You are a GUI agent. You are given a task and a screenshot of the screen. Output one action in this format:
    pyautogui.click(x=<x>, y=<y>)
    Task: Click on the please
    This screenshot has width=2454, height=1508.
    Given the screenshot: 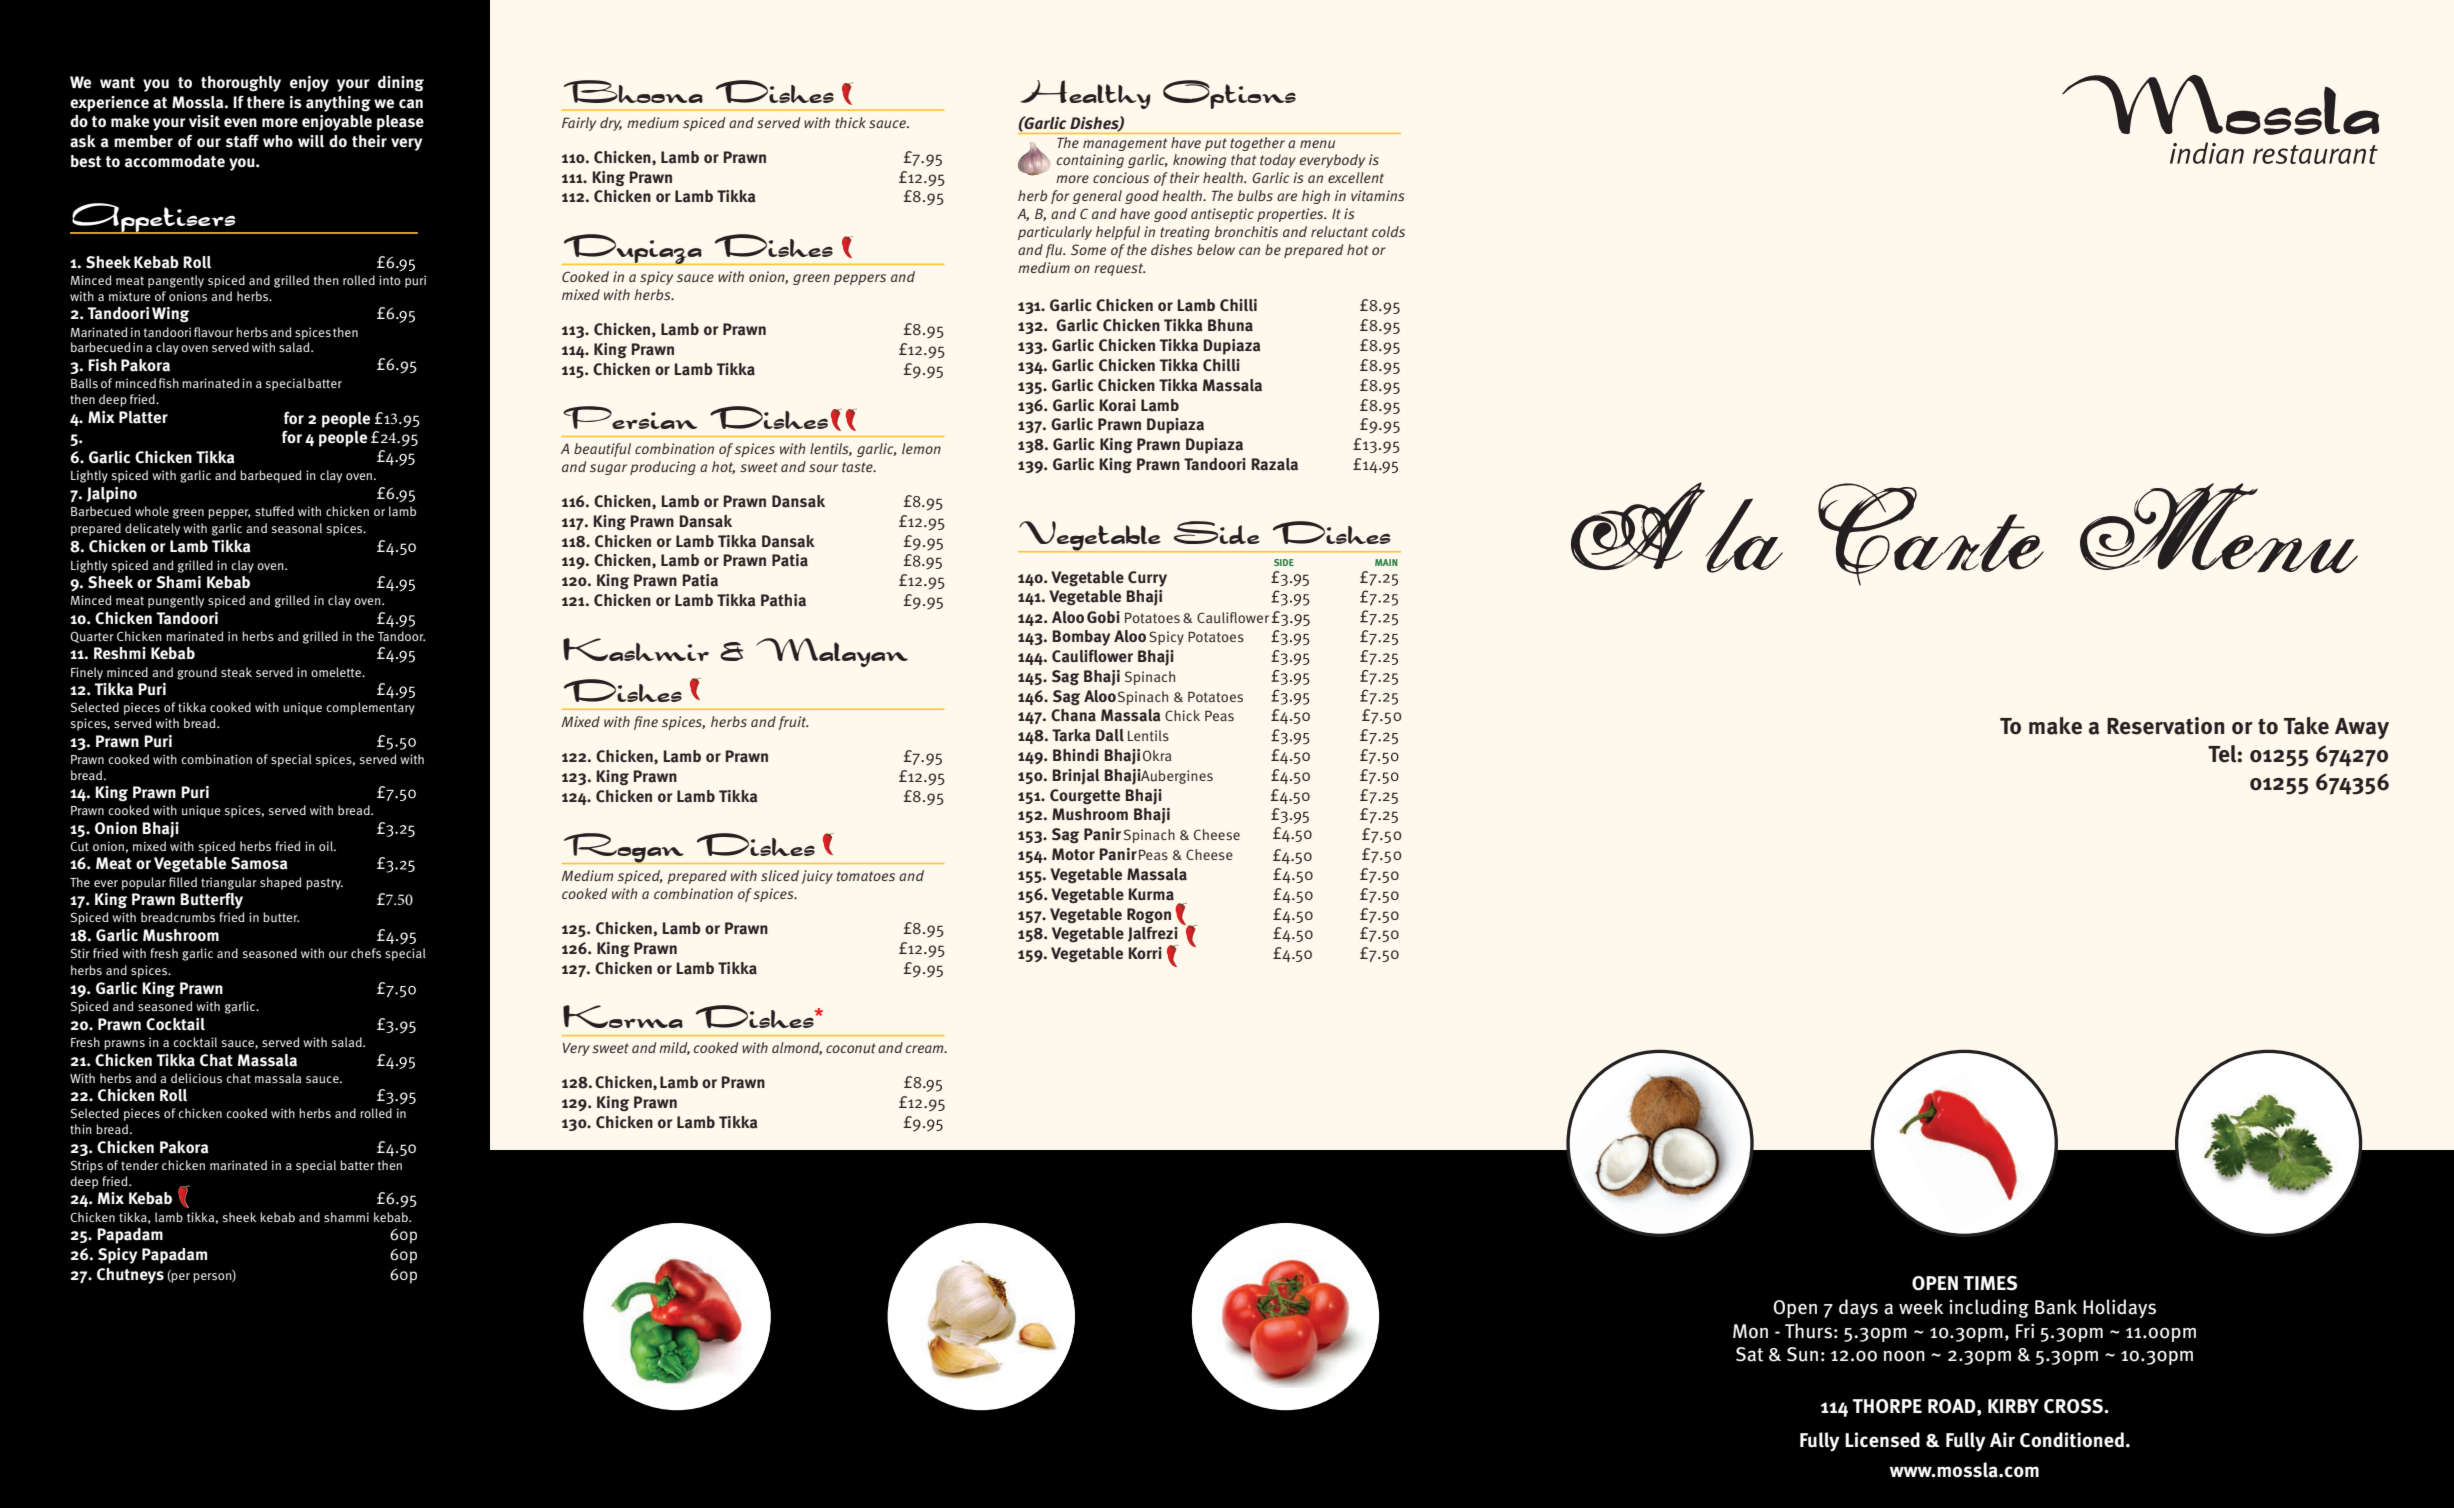 What is the action you would take?
    pyautogui.click(x=400, y=123)
